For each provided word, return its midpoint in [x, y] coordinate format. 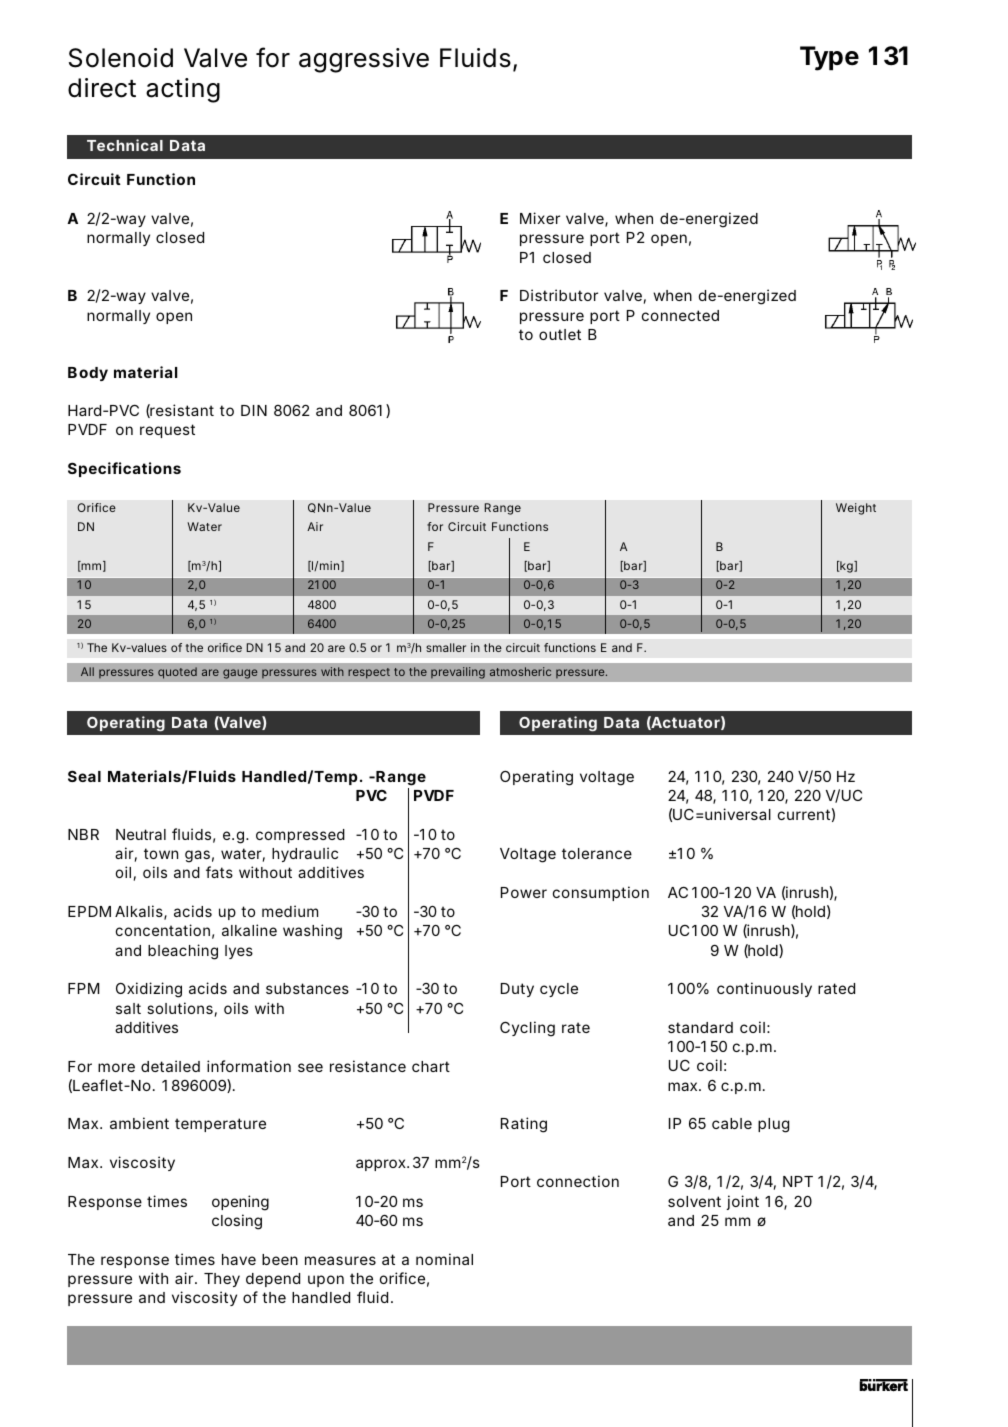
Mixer [540, 218]
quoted [177, 673]
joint [743, 1202]
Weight [856, 509]
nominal [444, 1259]
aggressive [364, 60]
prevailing [458, 673]
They [222, 1280]
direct [102, 88]
